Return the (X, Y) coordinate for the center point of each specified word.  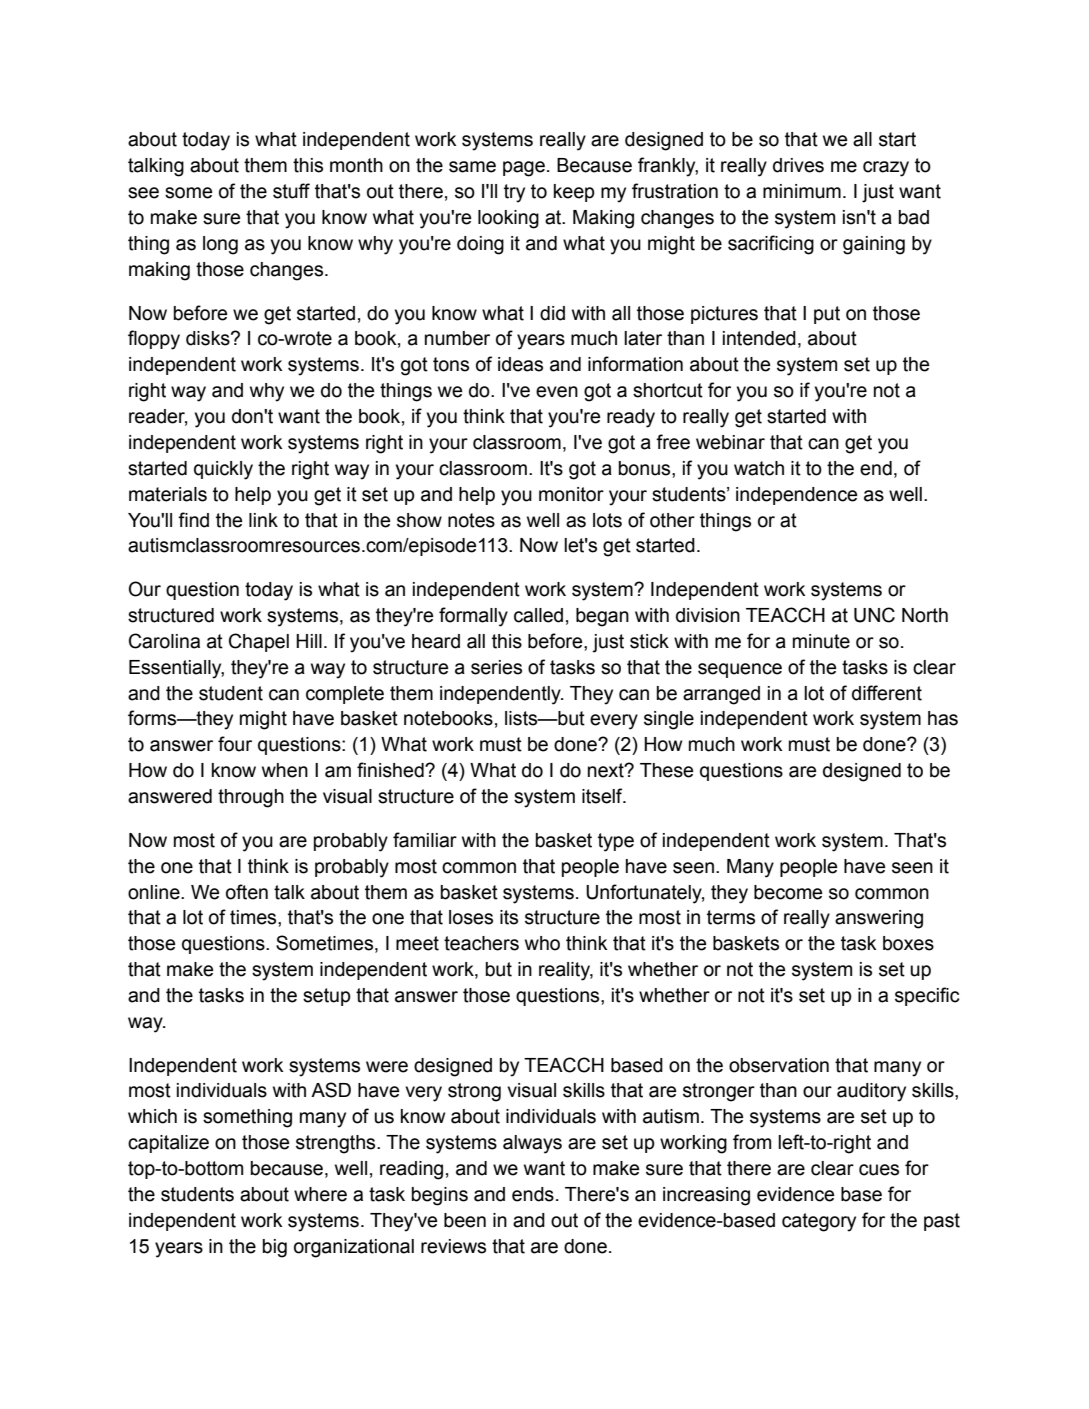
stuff (291, 191)
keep (574, 193)
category (819, 1222)
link (263, 520)
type (616, 842)
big (275, 1248)
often (247, 892)
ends (533, 1194)
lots (607, 520)
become (788, 892)
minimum (802, 191)
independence (796, 496)
